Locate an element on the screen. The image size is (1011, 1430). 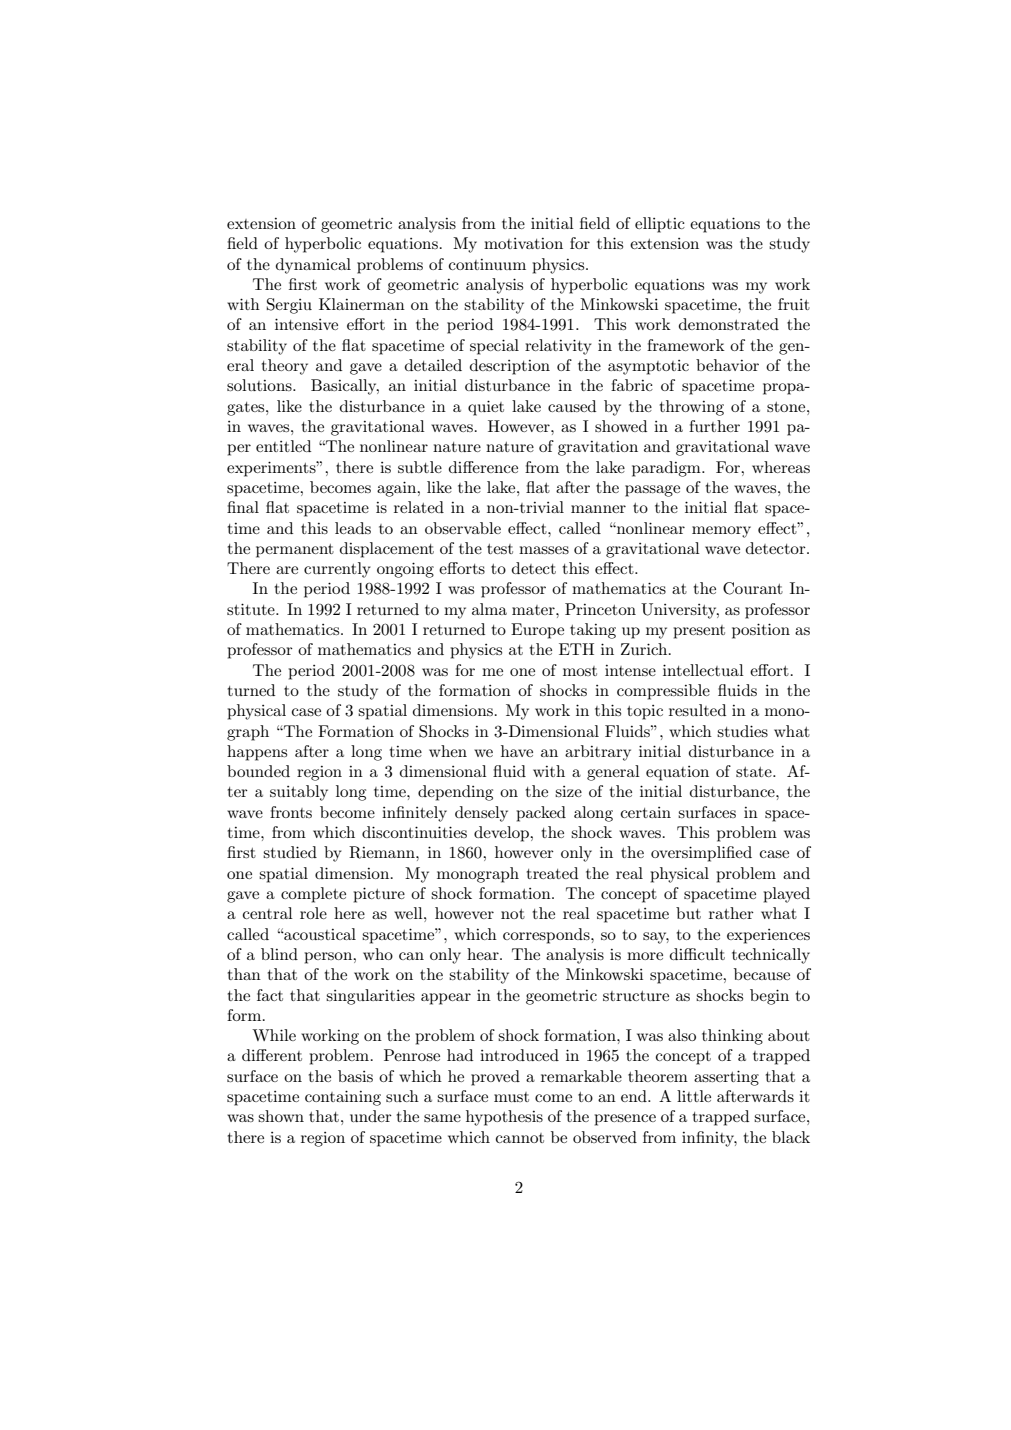
permanent is located at coordinates (295, 551).
